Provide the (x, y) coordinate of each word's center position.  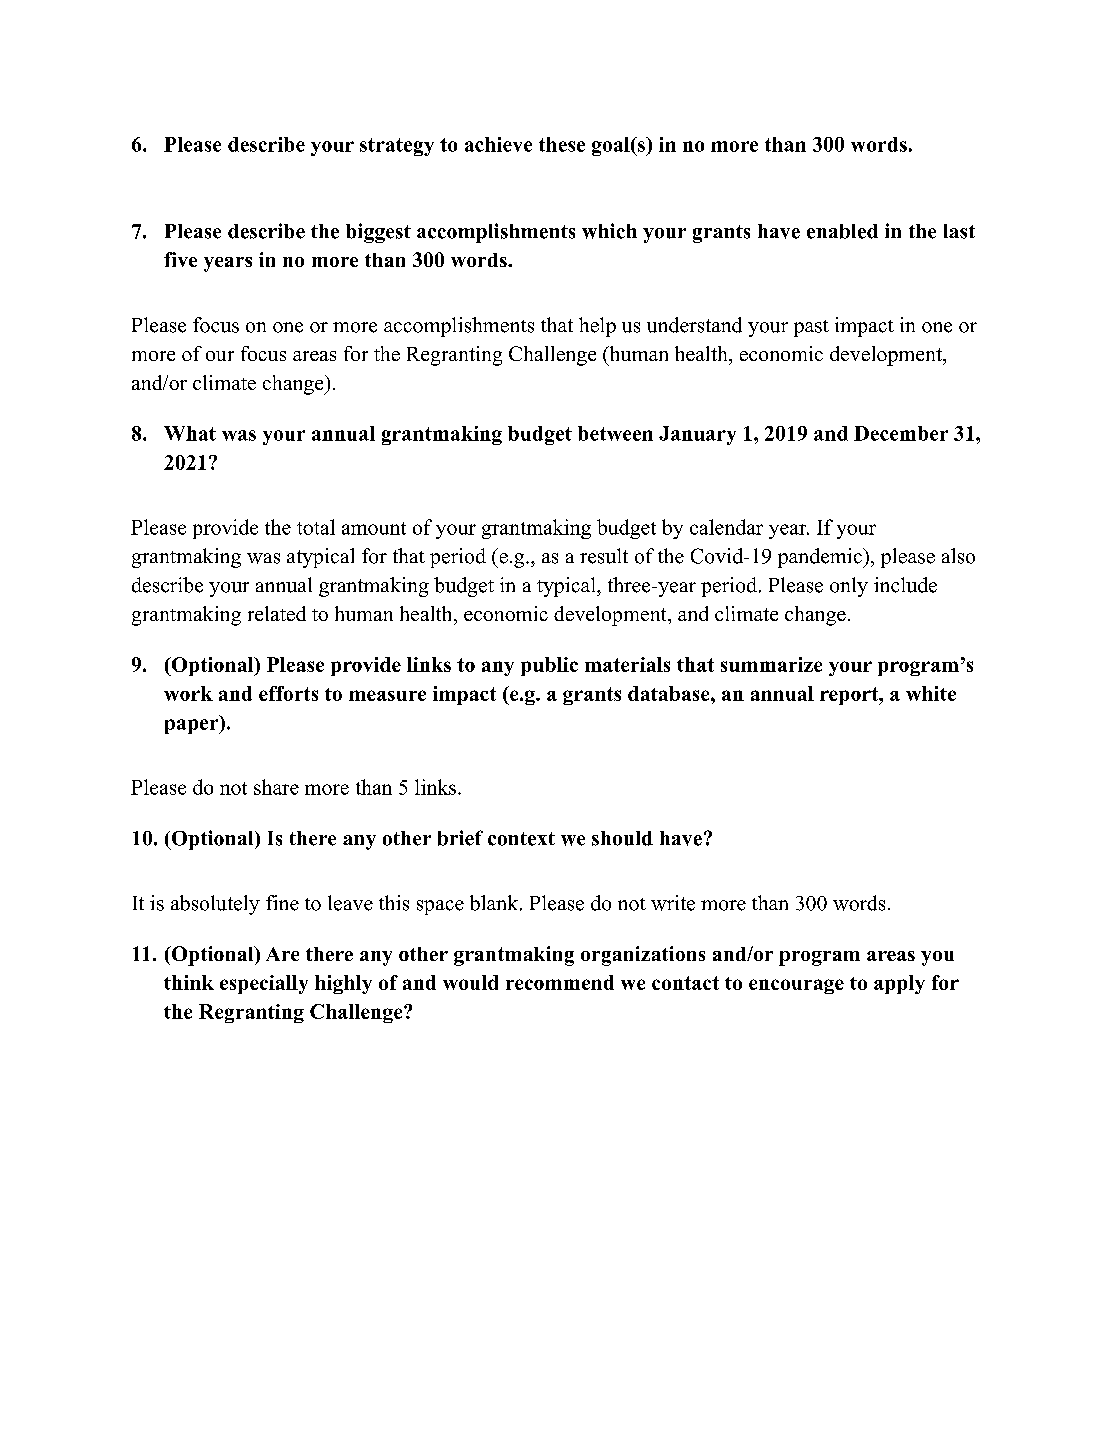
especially (264, 984)
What (190, 433)
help (597, 327)
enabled (842, 231)
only (849, 587)
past (811, 328)
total (316, 527)
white (931, 693)
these (562, 144)
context (521, 839)
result (604, 556)
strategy (397, 147)
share (276, 787)
